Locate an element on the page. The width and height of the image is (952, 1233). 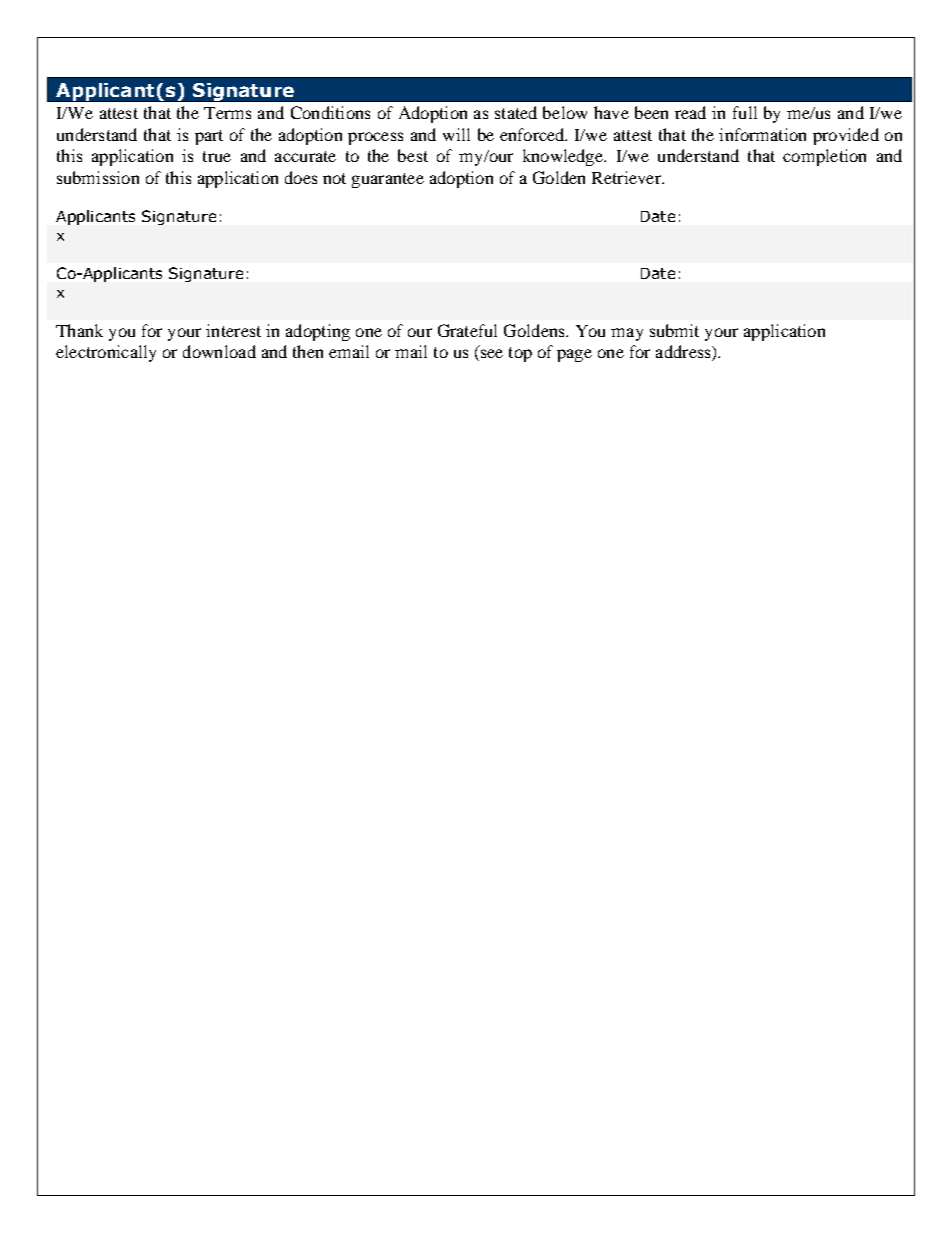
Thank is located at coordinates (79, 330).
